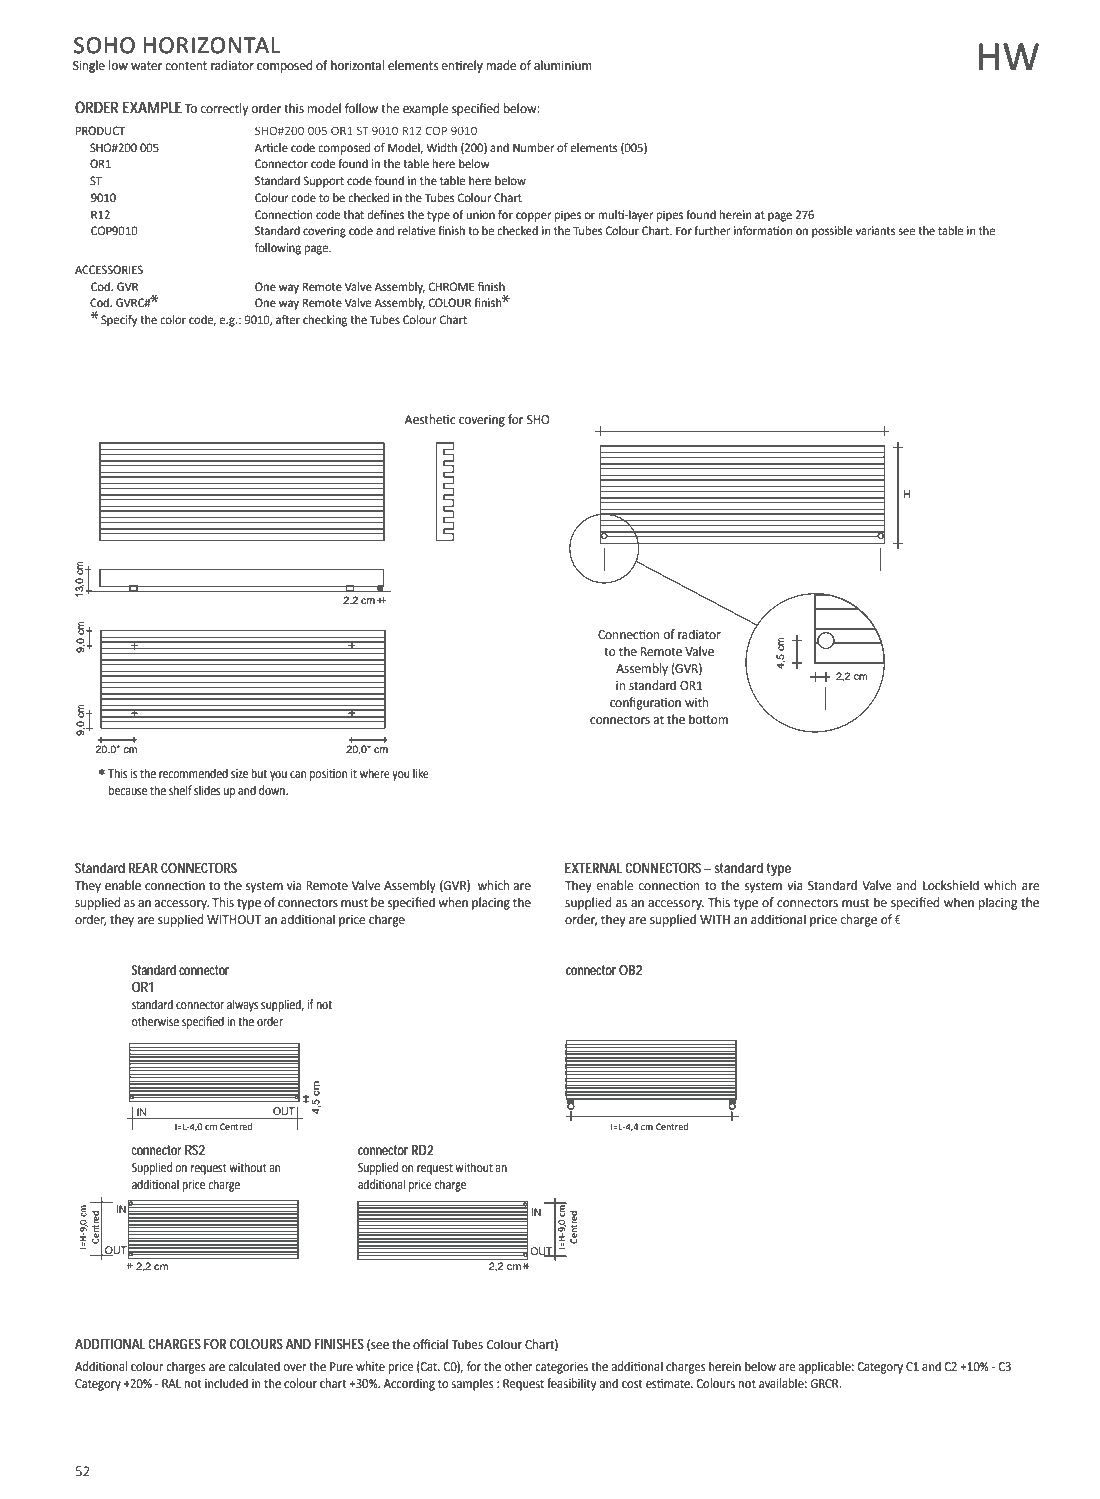 This page has width=1100, height=1499. I want to click on samples, so click(473, 1384).
